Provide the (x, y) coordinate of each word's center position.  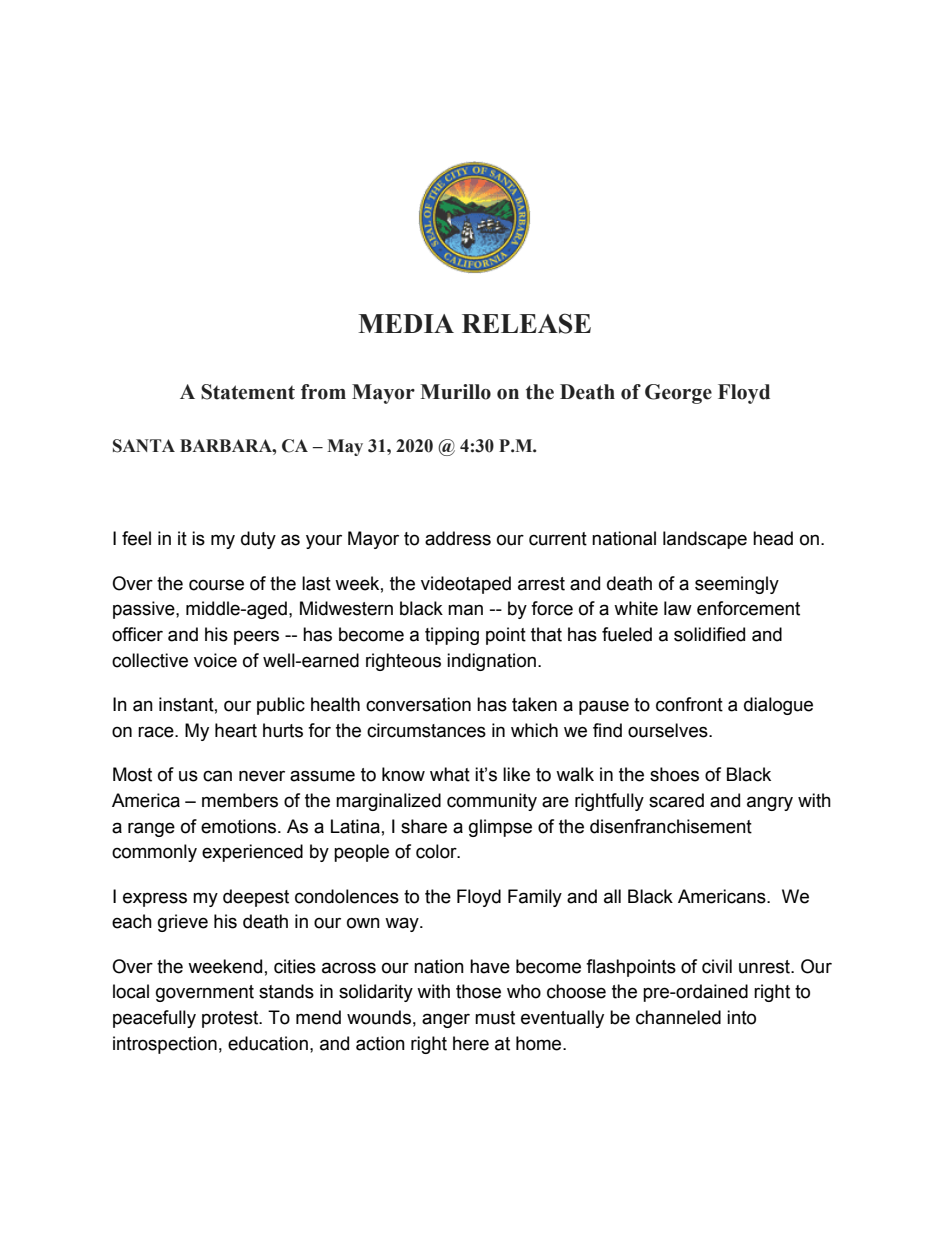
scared (676, 800)
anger (446, 1020)
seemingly (737, 585)
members (240, 800)
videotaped (466, 585)
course (216, 585)
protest (231, 1019)
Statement (248, 392)
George (678, 394)
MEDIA (406, 323)
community (492, 802)
